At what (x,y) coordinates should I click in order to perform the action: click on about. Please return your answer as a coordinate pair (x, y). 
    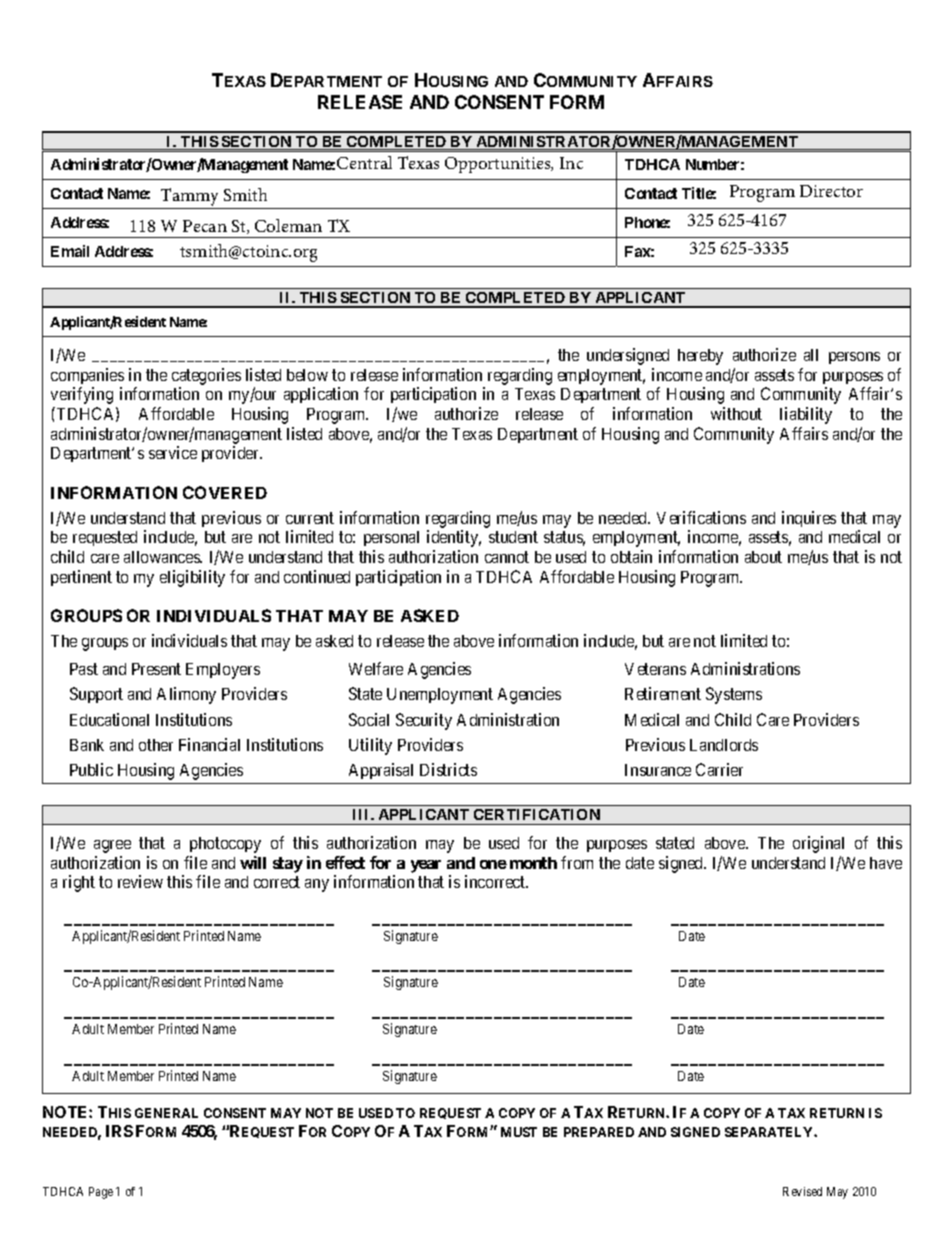
    Looking at the image, I should click on (763, 557).
